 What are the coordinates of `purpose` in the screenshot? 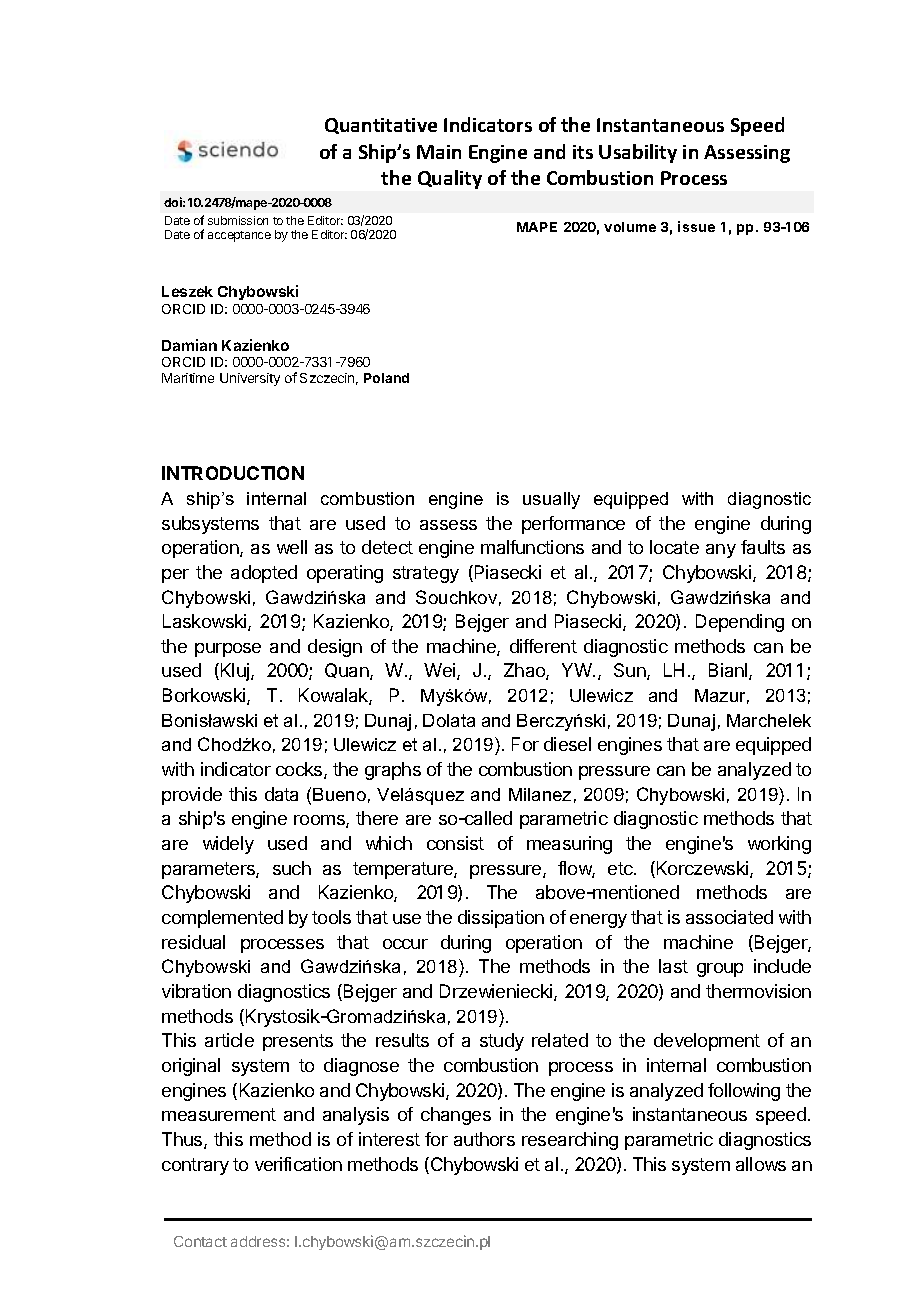 It's located at (228, 650).
